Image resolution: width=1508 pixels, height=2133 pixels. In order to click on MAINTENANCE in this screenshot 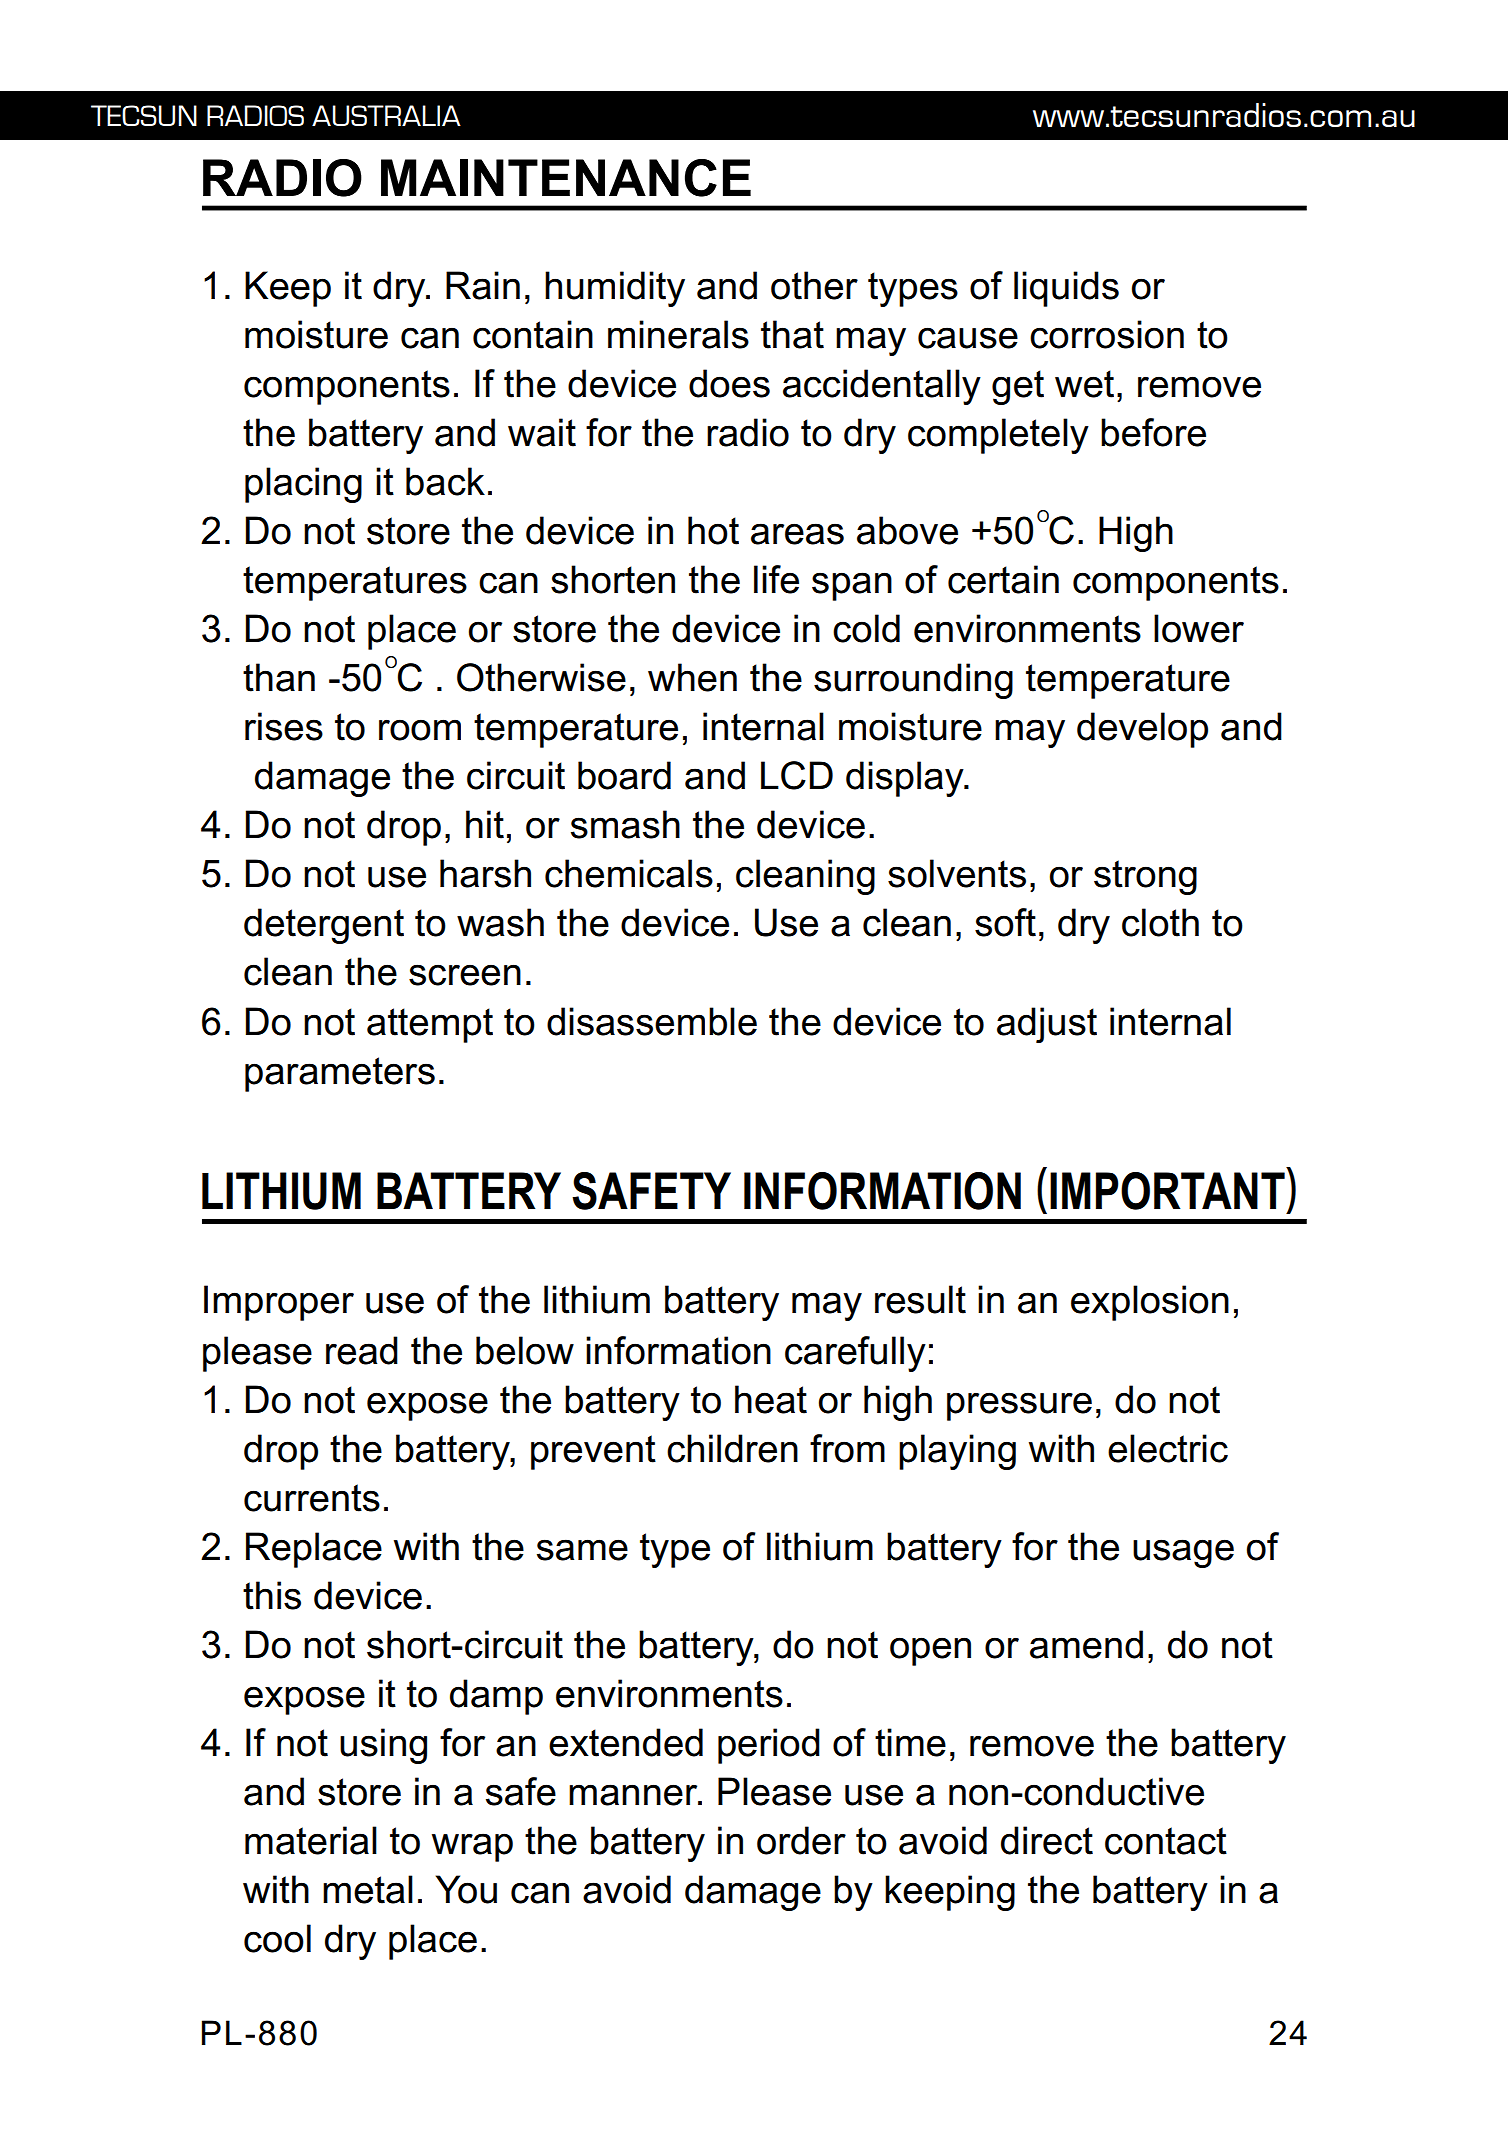, I will do `click(566, 178)`.
